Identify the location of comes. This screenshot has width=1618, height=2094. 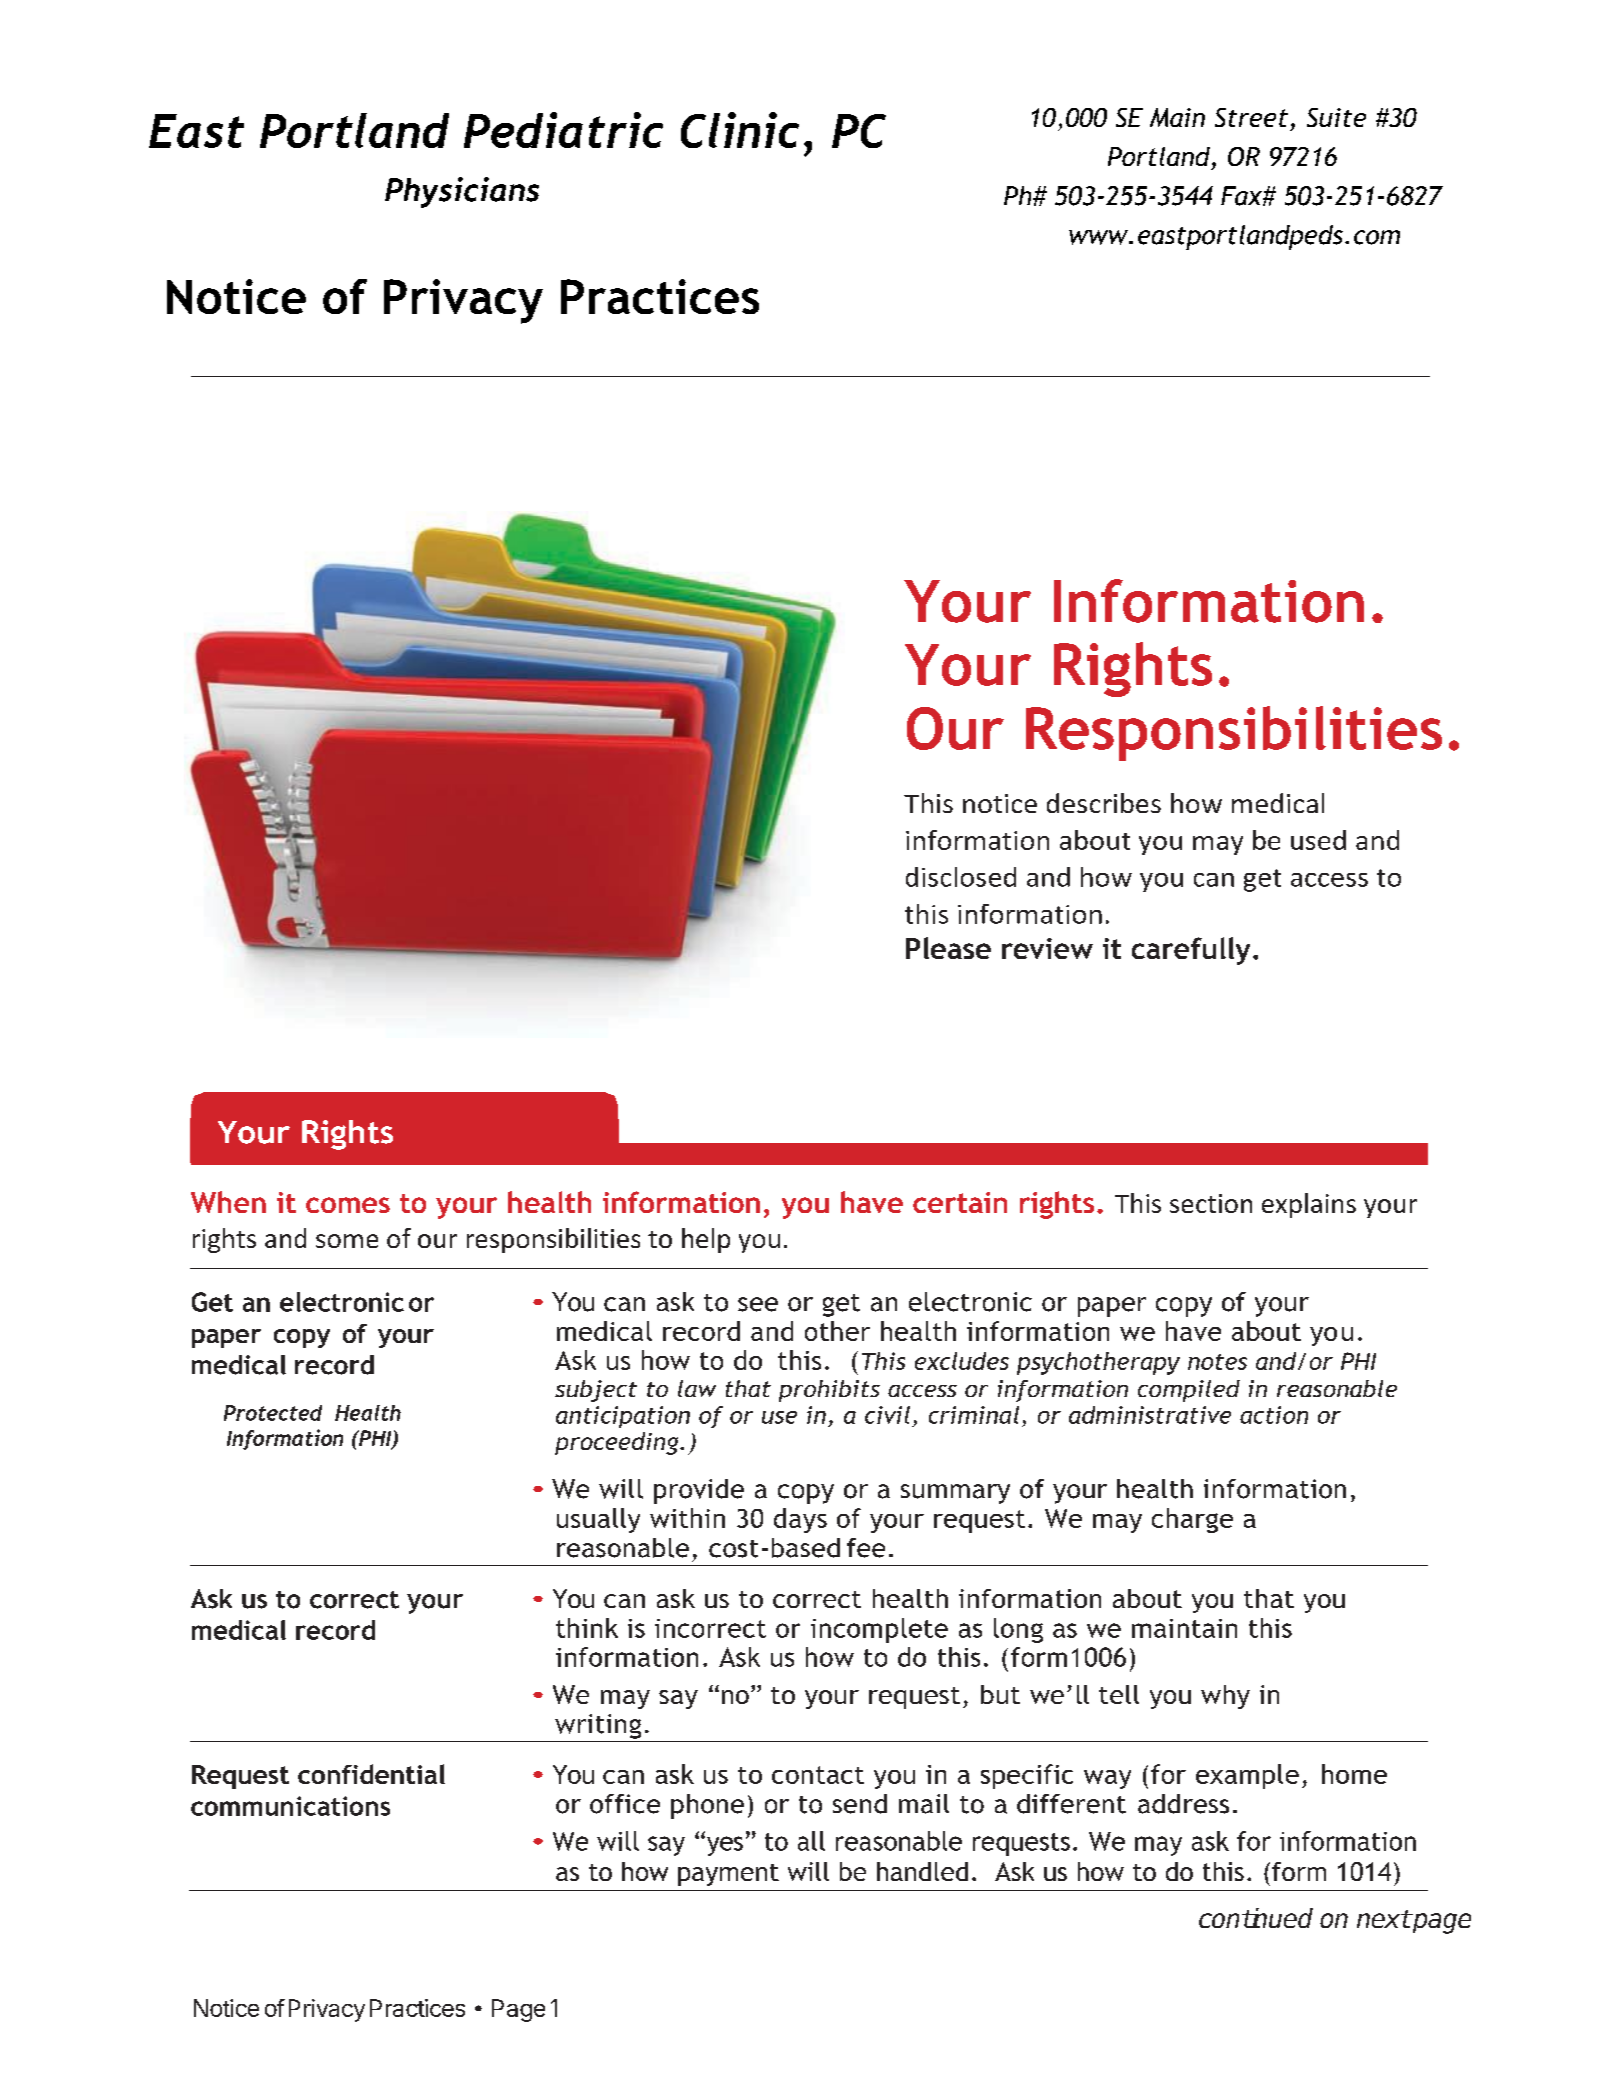
(348, 1205).
